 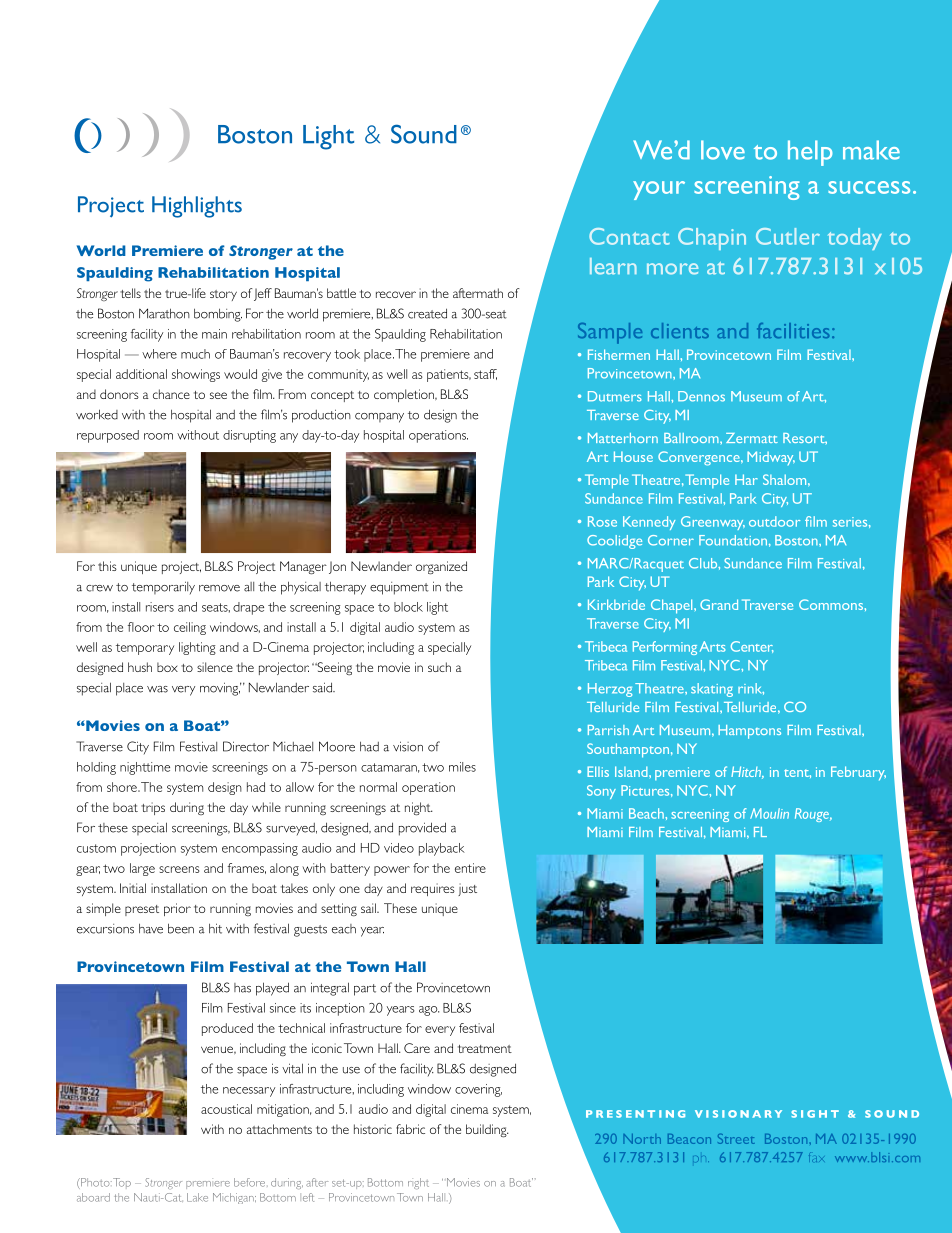 I want to click on help, so click(x=810, y=153).
